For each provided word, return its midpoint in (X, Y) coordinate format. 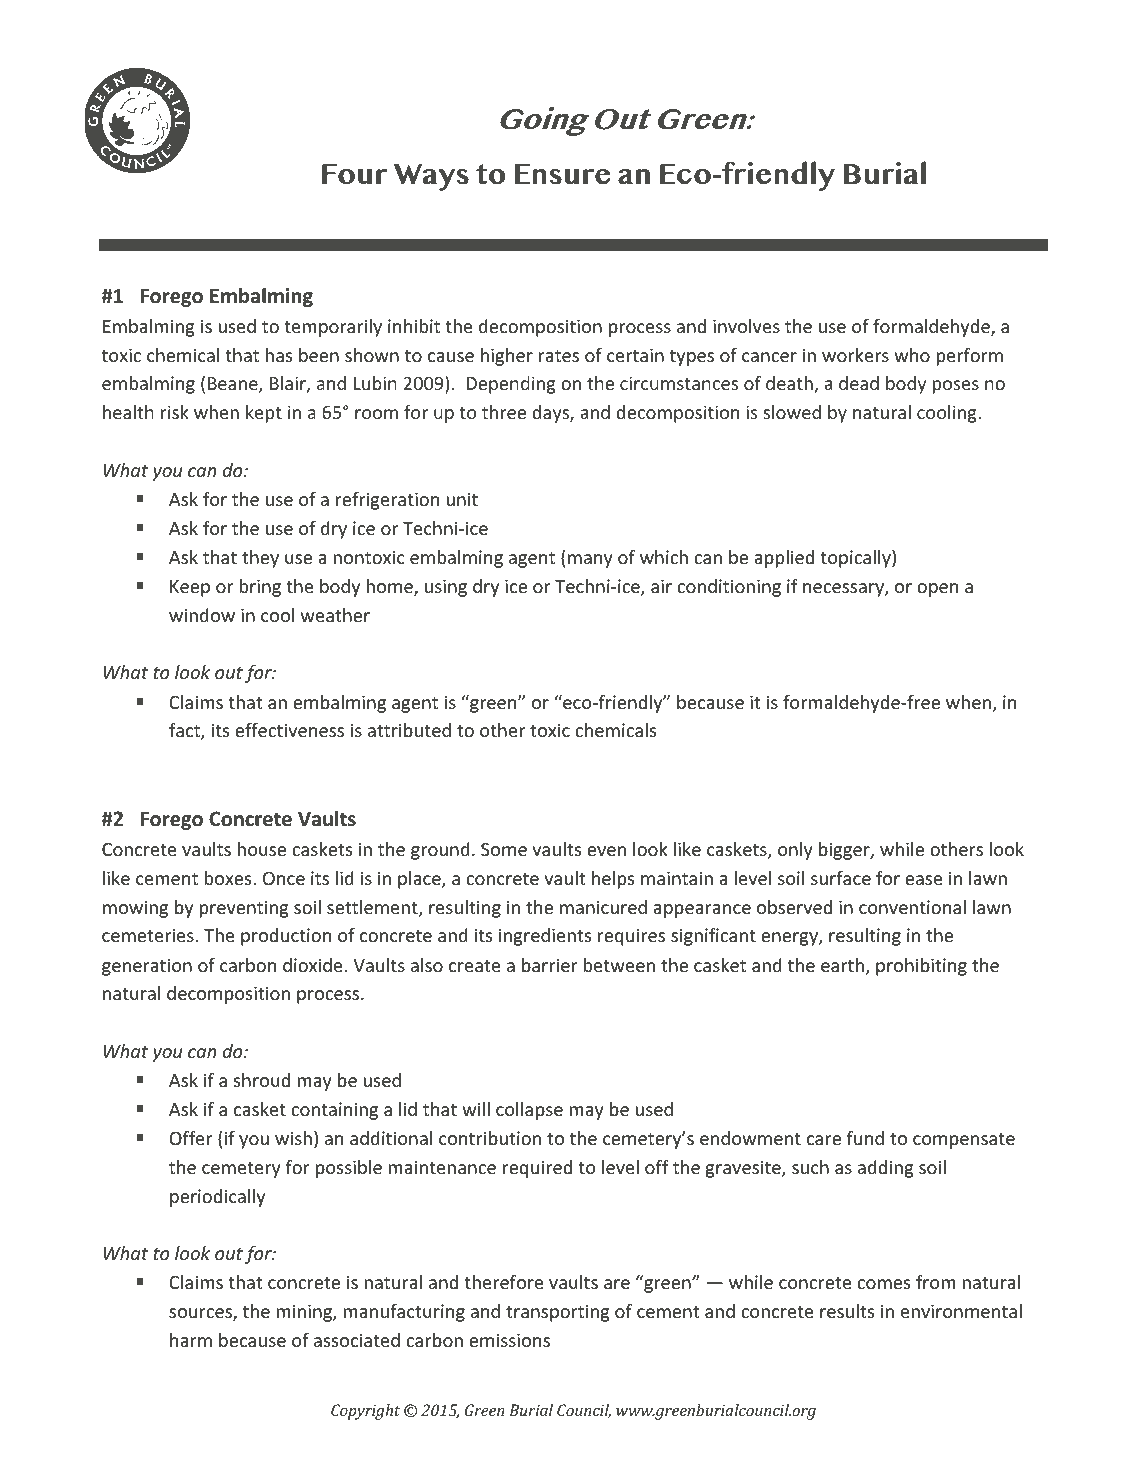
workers (855, 355)
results (847, 1311)
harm (191, 1340)
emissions (509, 1340)
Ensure (563, 174)
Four (355, 174)
